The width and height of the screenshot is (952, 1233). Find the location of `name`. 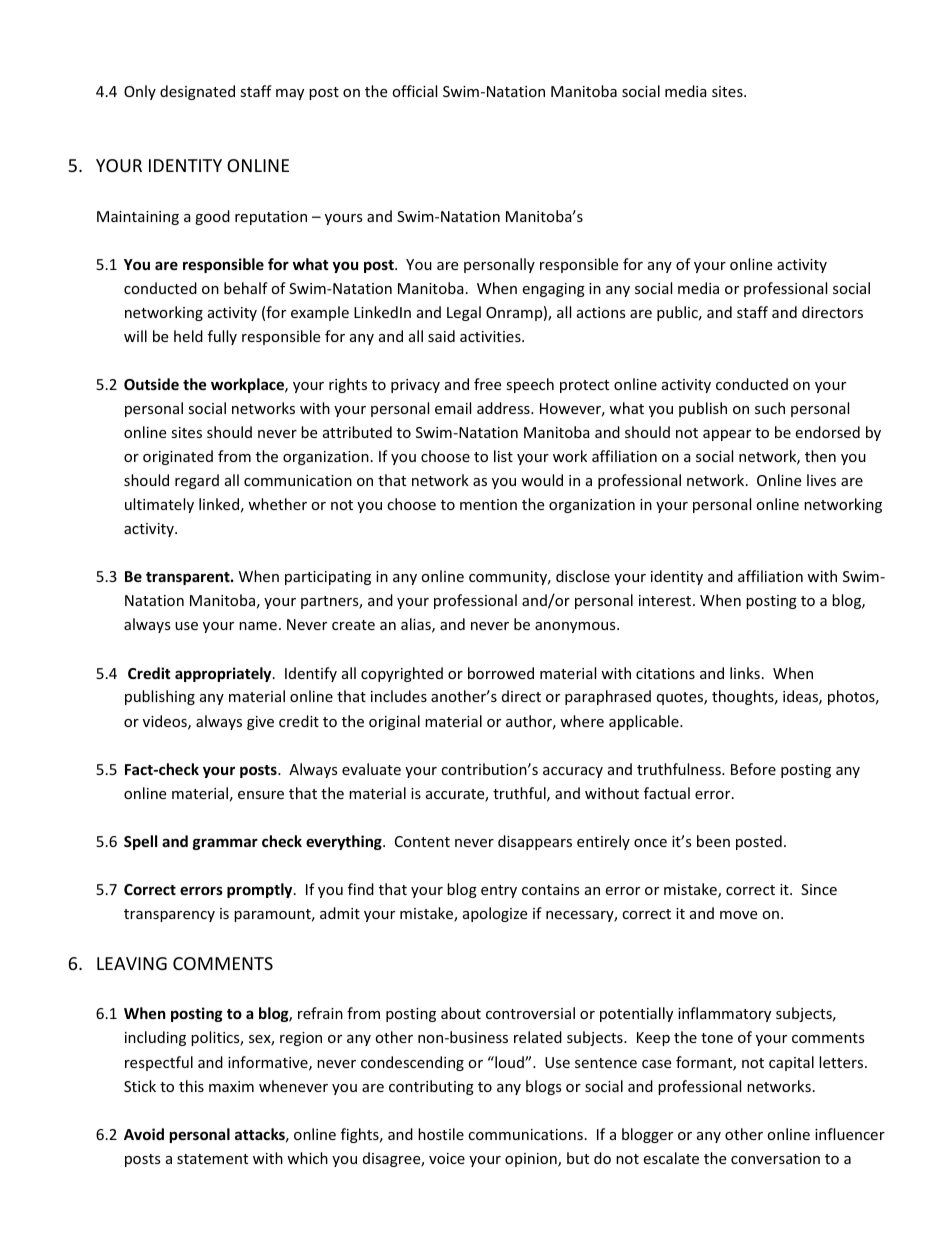

name is located at coordinates (258, 626).
